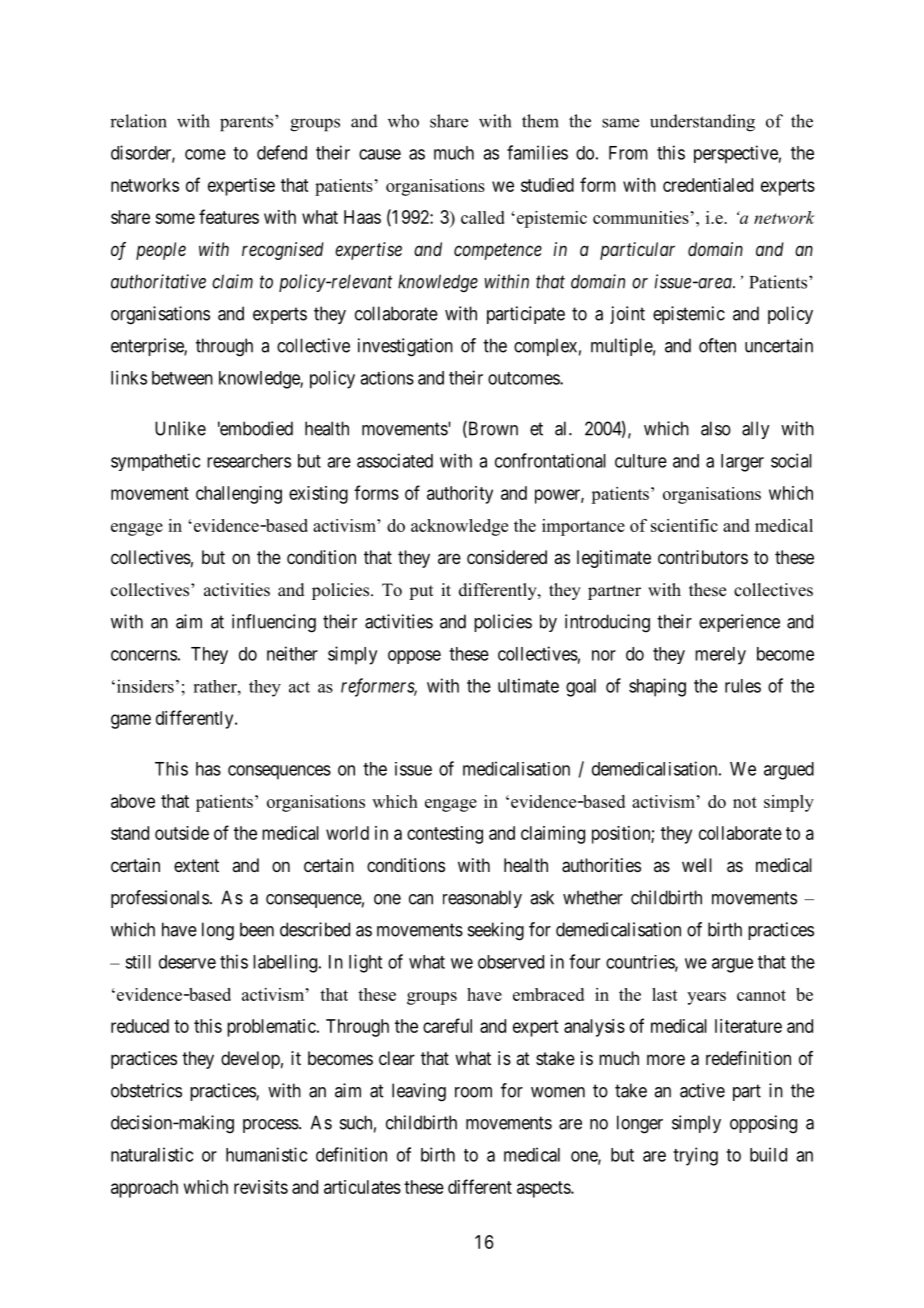  Describe the element at coordinates (742, 463) in the screenshot. I see `larger` at that location.
